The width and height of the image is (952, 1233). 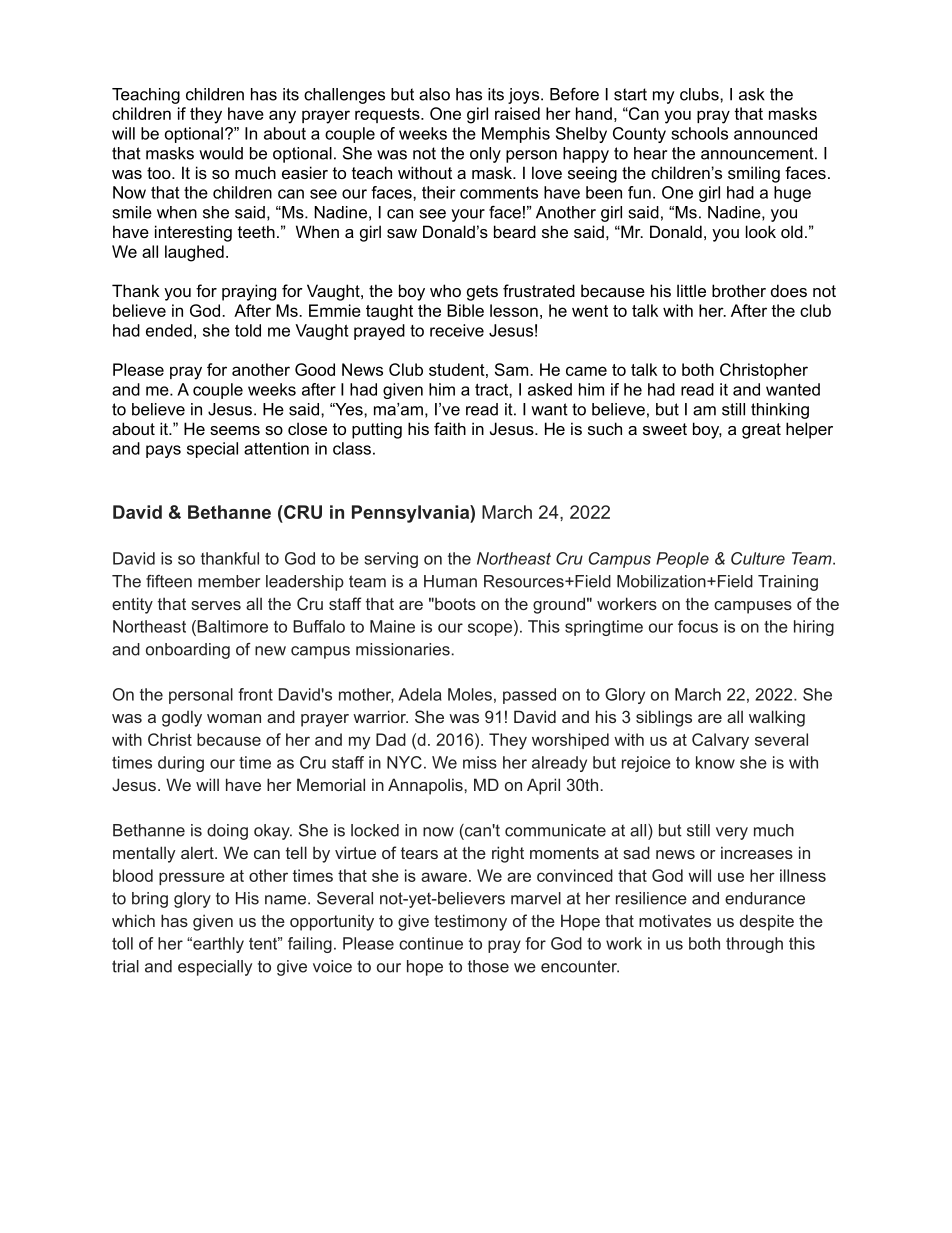 I want to click on which, so click(x=133, y=920).
